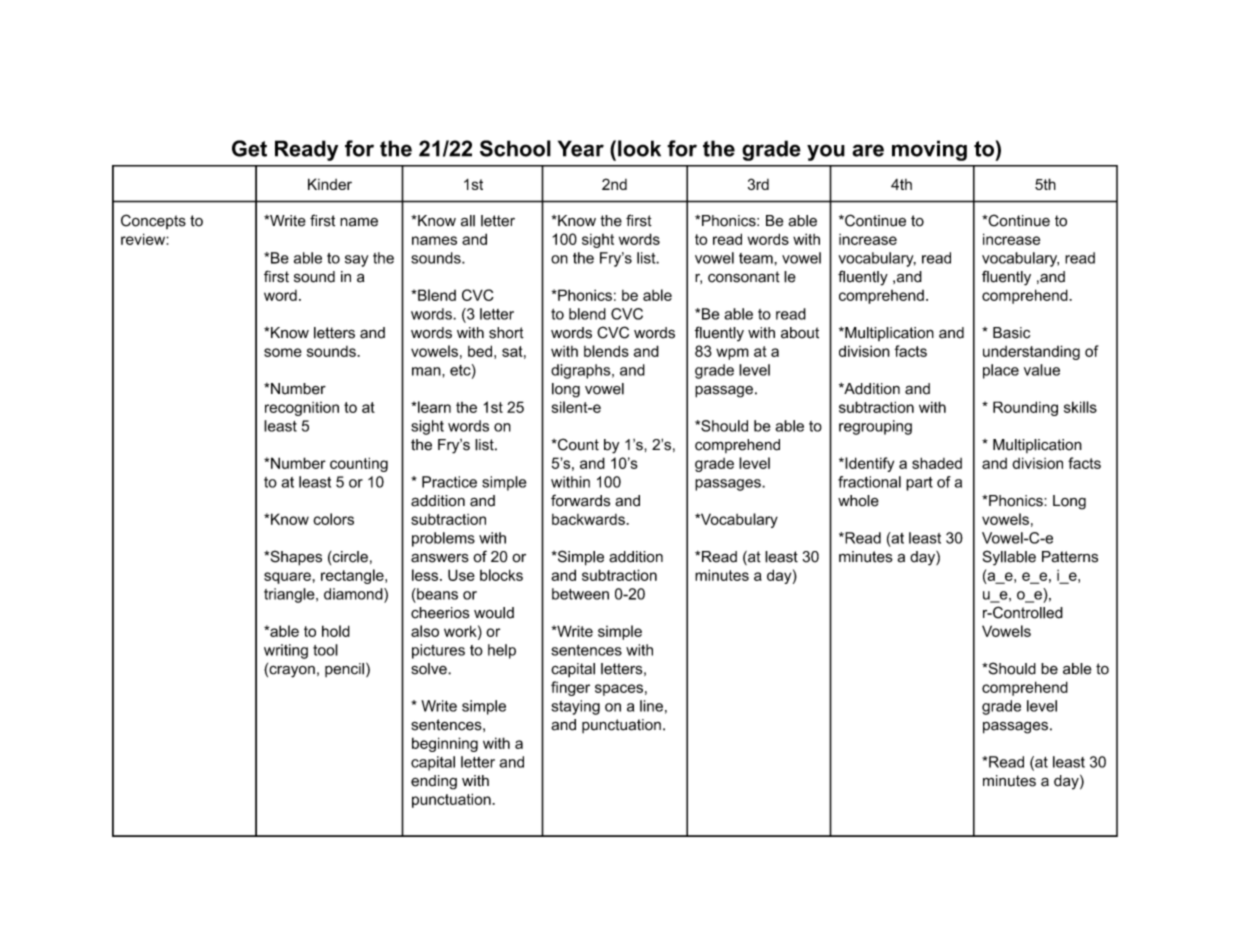 The image size is (1233, 952). I want to click on place, so click(1001, 371).
